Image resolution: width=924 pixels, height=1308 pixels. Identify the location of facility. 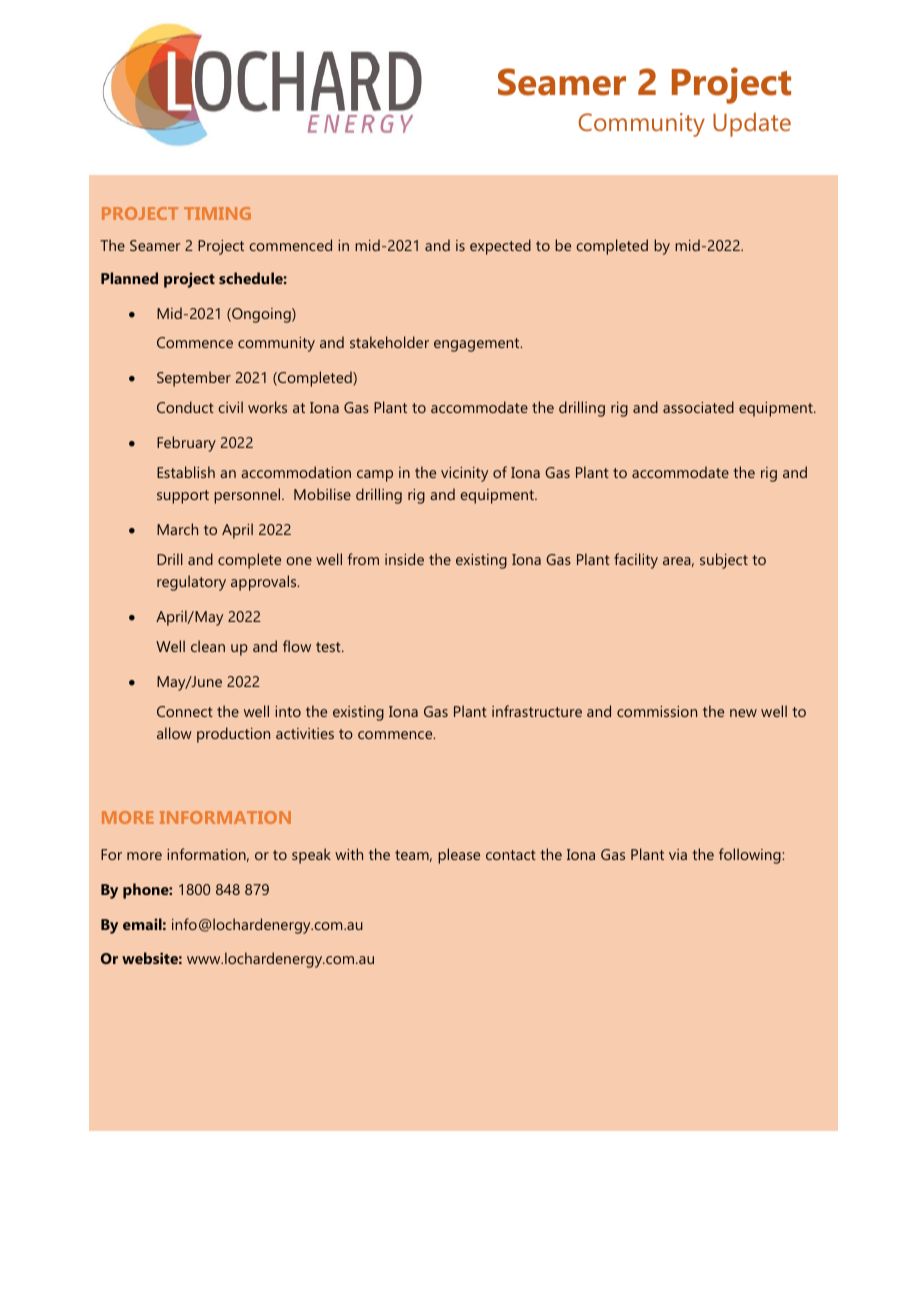
(636, 561).
